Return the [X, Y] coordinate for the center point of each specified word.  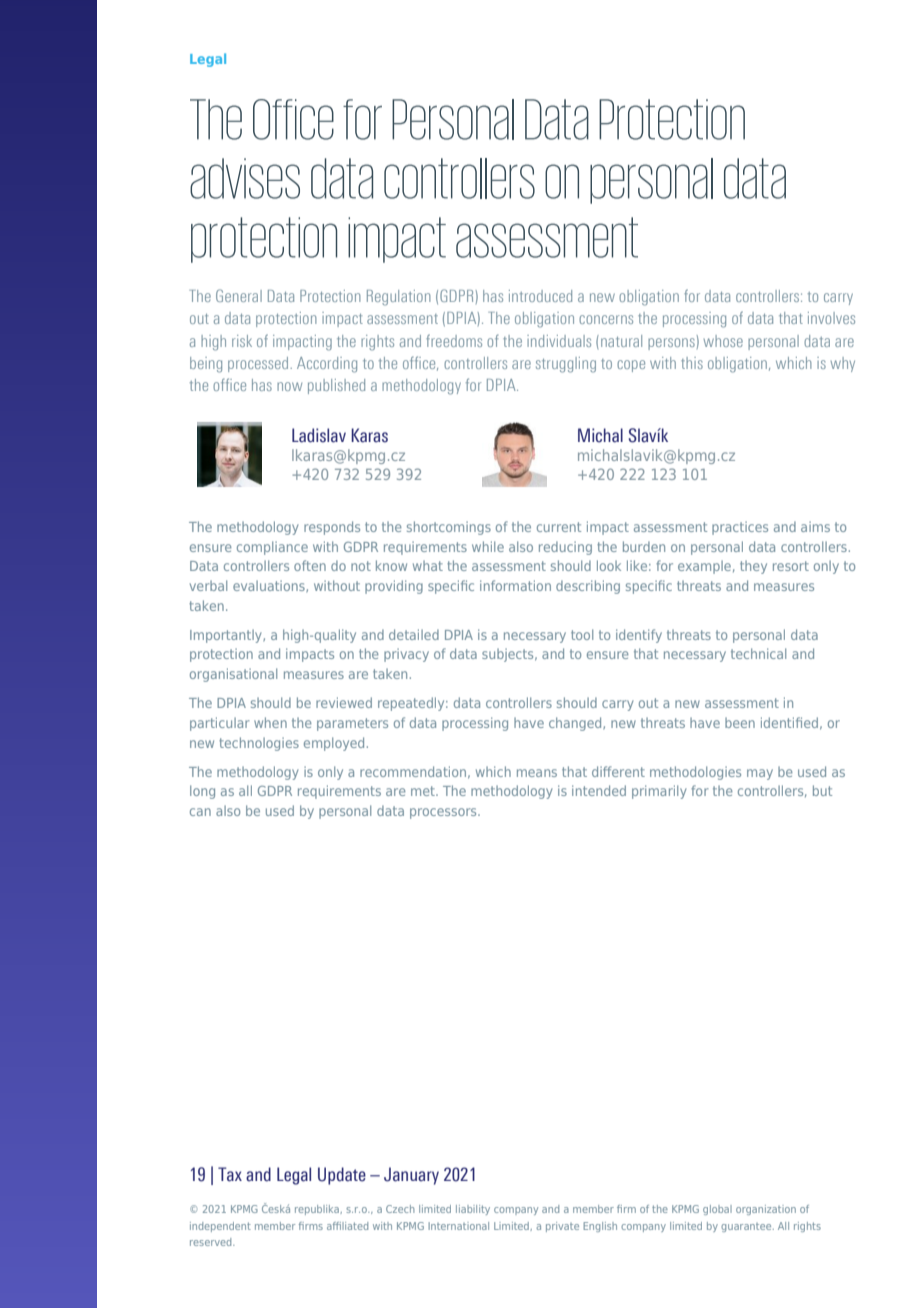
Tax [230, 1174]
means [537, 773]
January [411, 1176]
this [692, 363]
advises [245, 178]
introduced [540, 296]
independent [220, 1227]
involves [831, 318]
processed [259, 364]
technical [758, 653]
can [200, 812]
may [760, 774]
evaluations [270, 586]
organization [766, 1210]
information [515, 585]
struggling [566, 365]
